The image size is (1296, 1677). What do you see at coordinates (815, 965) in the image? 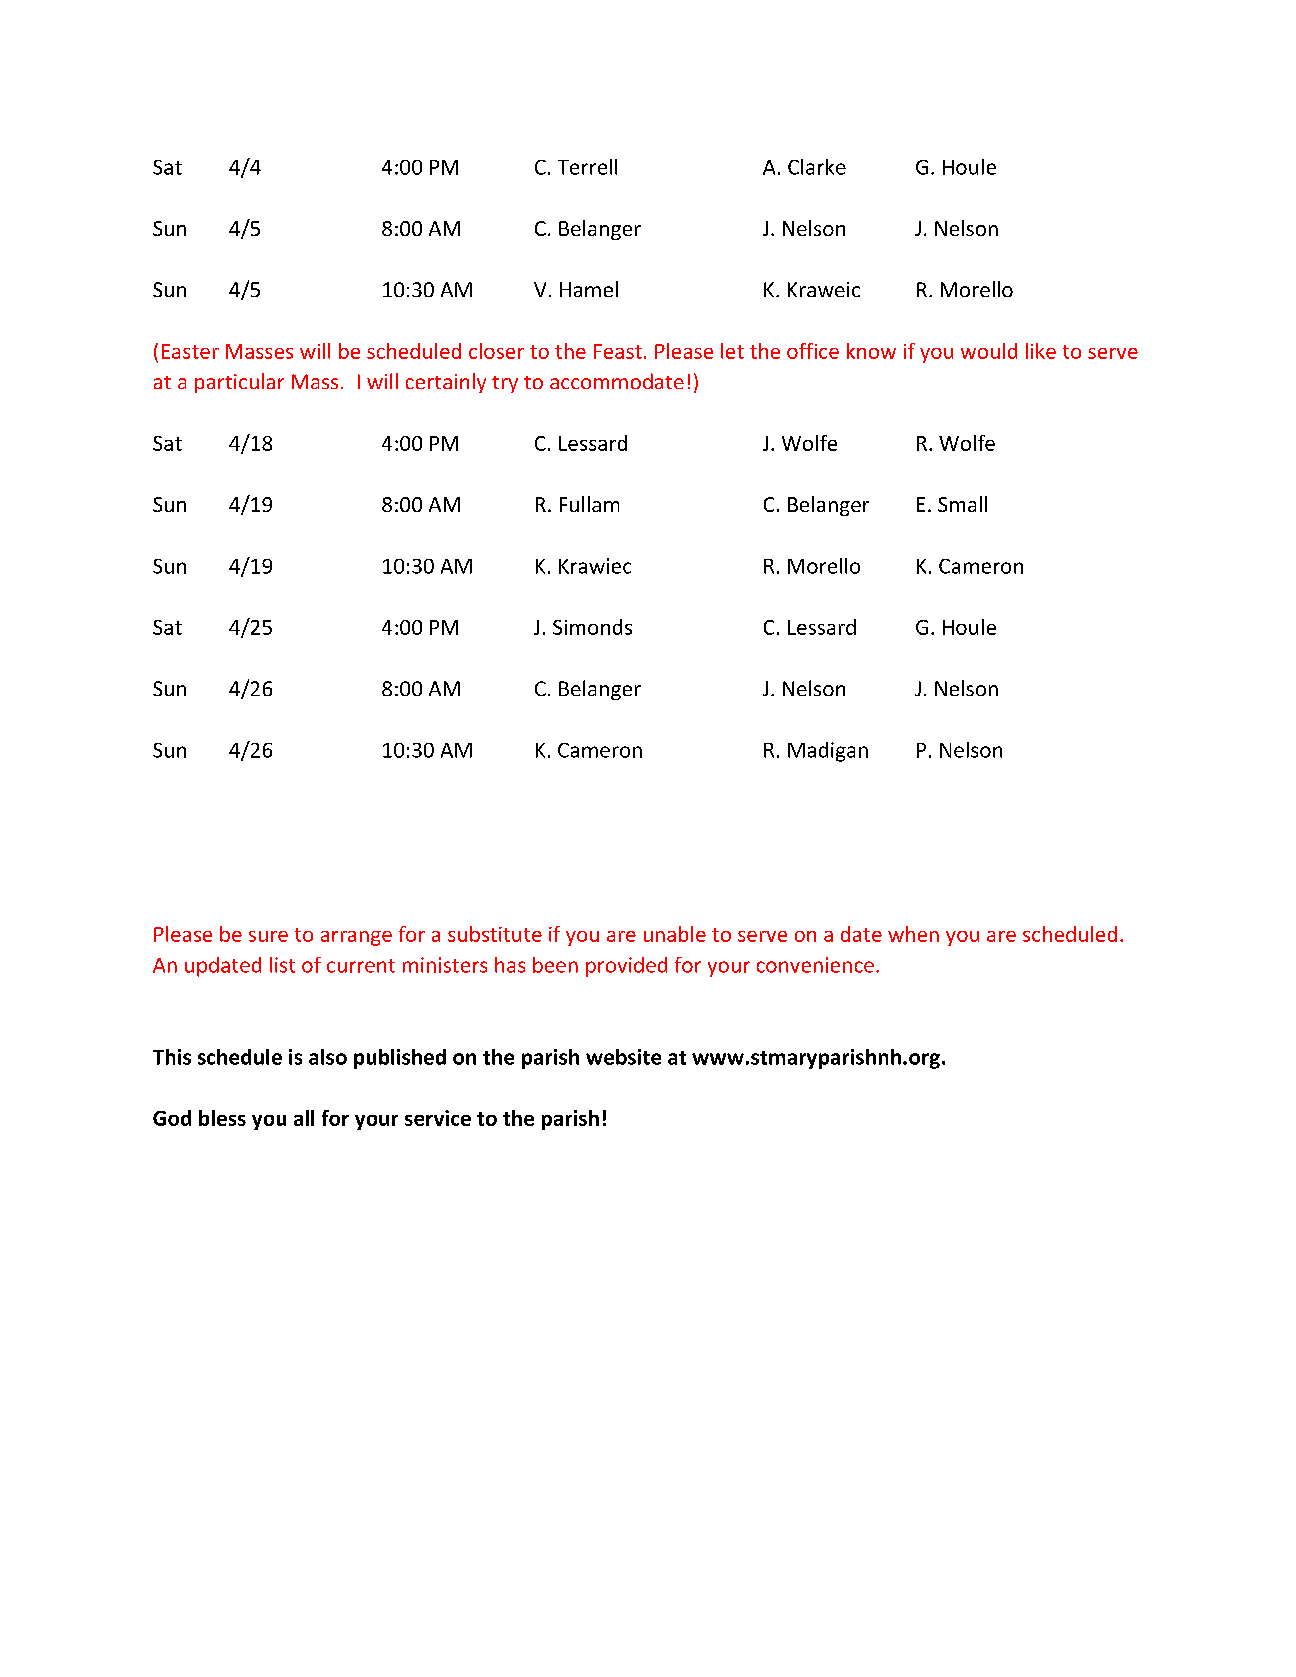
I see `convenience` at bounding box center [815, 965].
